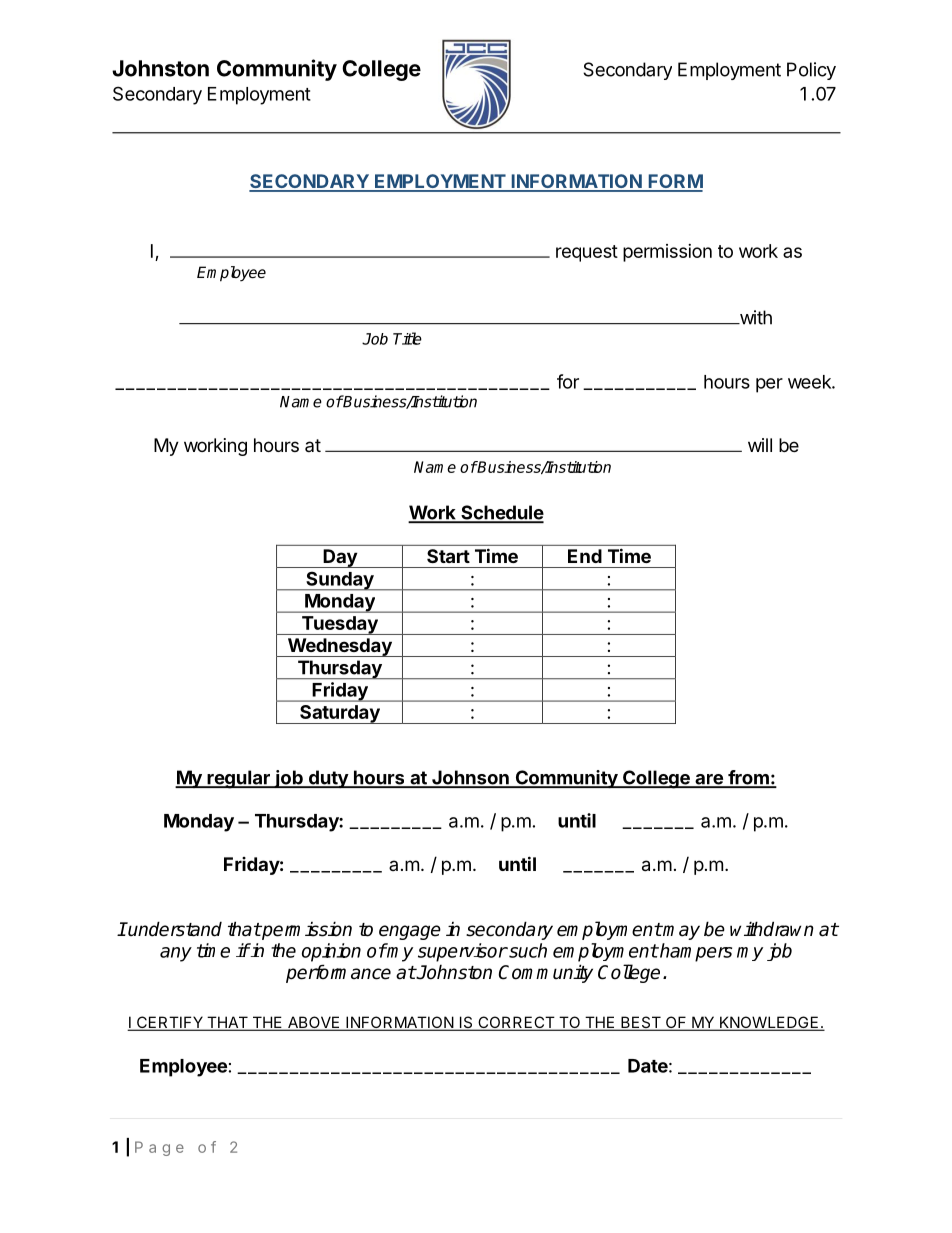 The height and width of the screenshot is (1233, 952). I want to click on KNOWLEDGE, so click(769, 1023).
